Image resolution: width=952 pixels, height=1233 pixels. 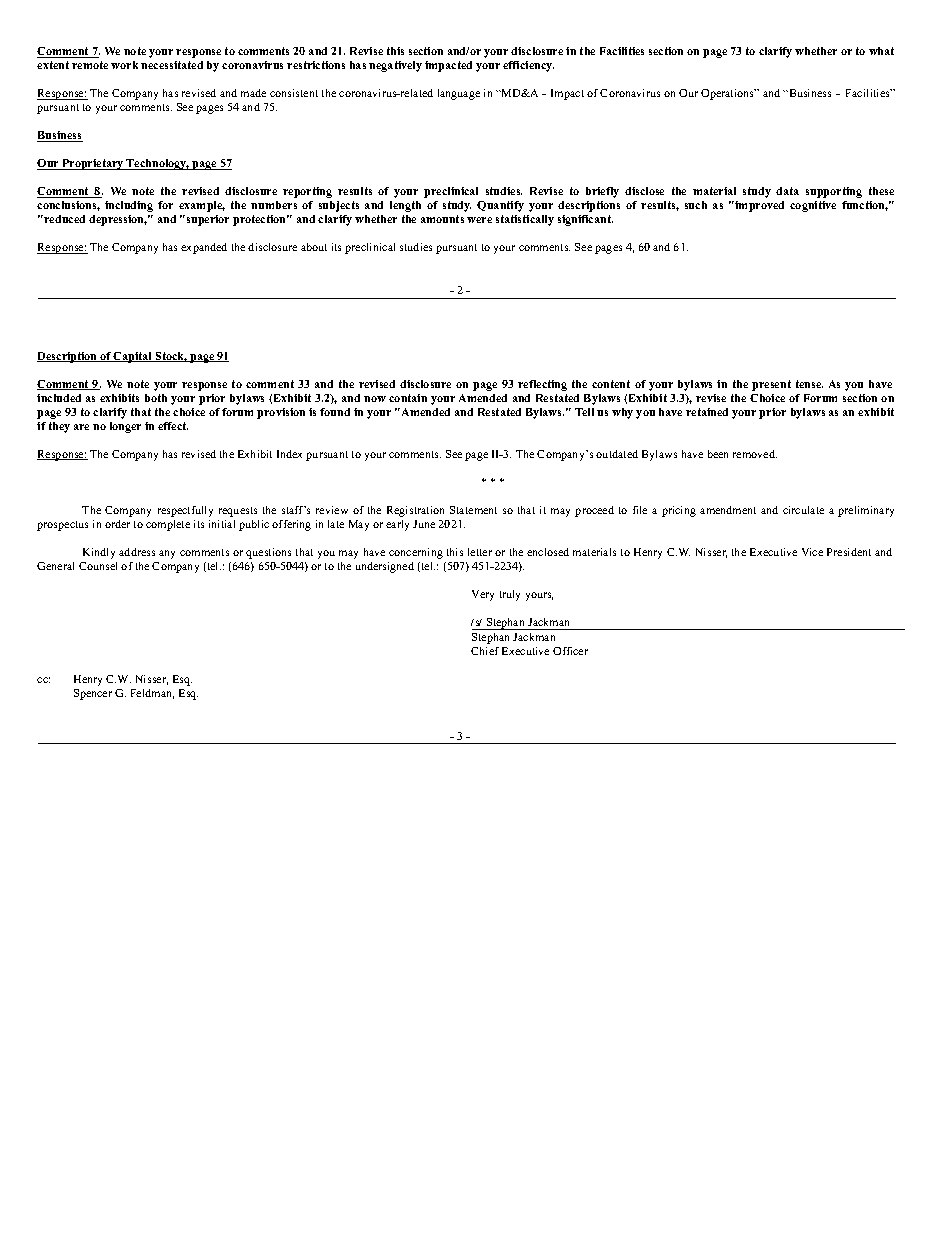 I want to click on Officer, so click(x=570, y=651).
